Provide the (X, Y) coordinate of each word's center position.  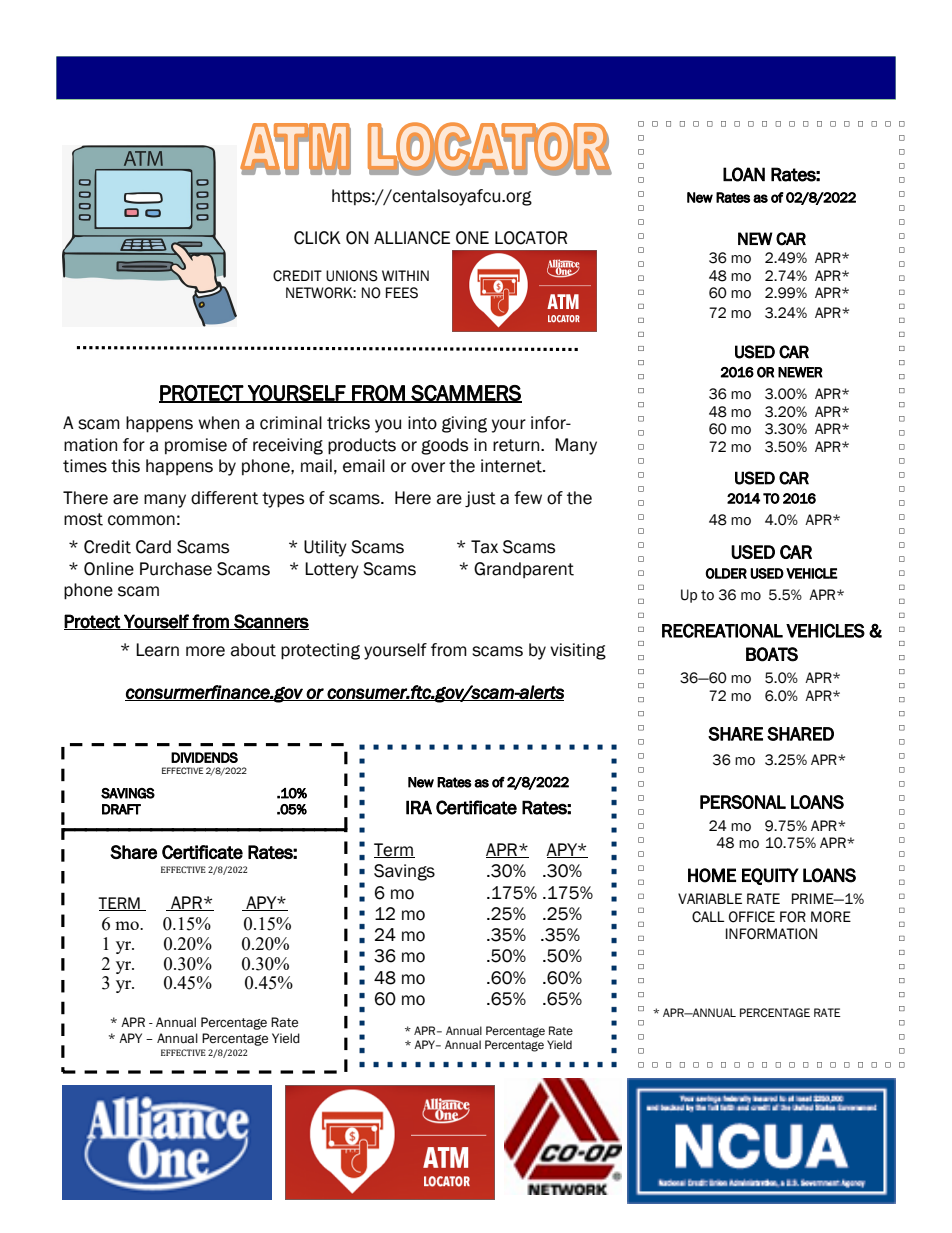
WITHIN (405, 275)
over (428, 467)
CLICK (317, 238)
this (125, 466)
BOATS (772, 654)
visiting (578, 651)
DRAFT (121, 809)
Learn (157, 650)
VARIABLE (710, 898)
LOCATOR (531, 238)
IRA (419, 807)
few (528, 498)
